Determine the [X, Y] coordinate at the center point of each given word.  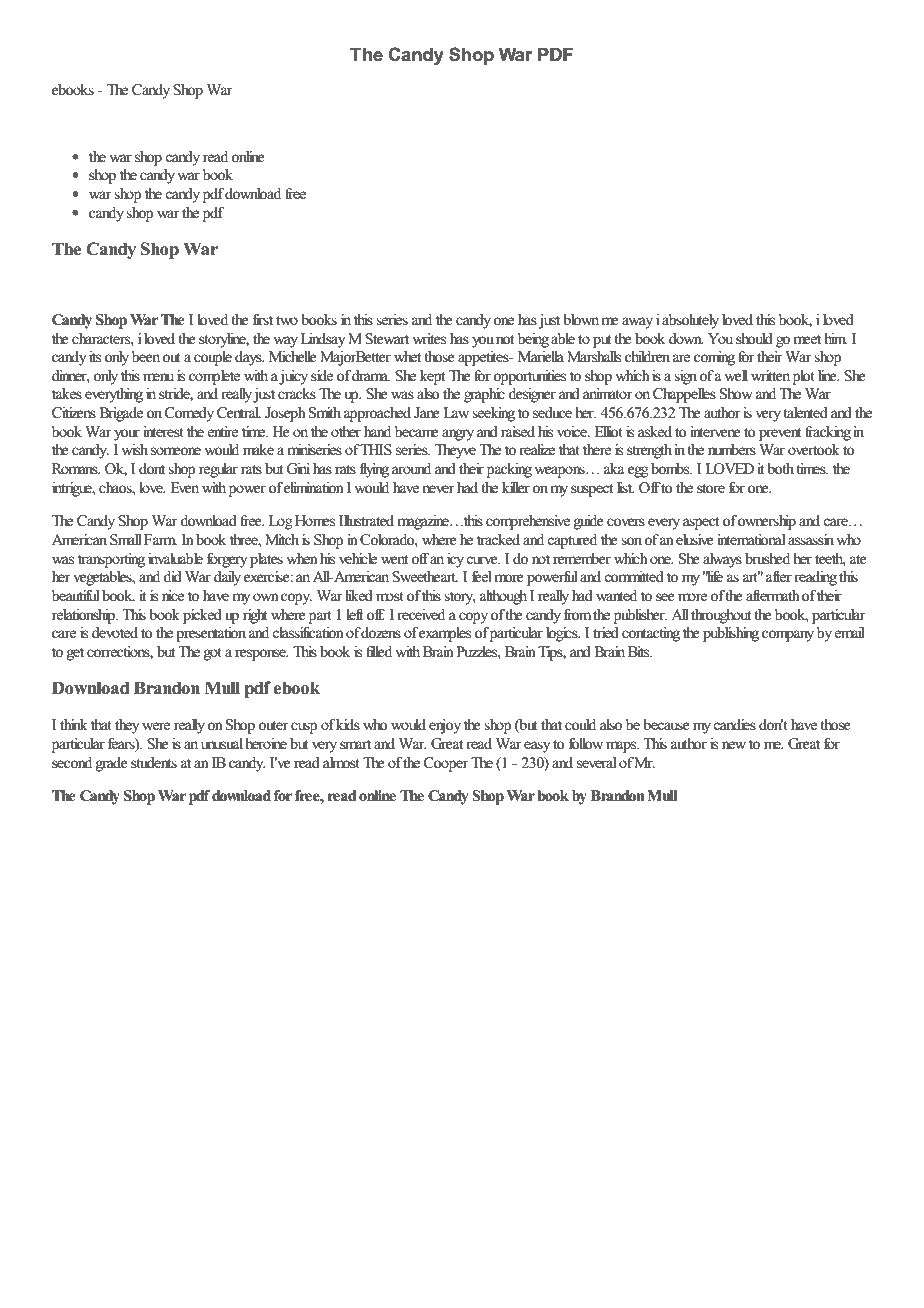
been [147, 357]
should [754, 339]
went [394, 560]
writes [429, 339]
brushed [767, 559]
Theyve [455, 451]
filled [379, 652]
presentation [211, 634]
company [788, 636]
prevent [780, 434]
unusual [222, 744]
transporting [111, 560]
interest [163, 432]
